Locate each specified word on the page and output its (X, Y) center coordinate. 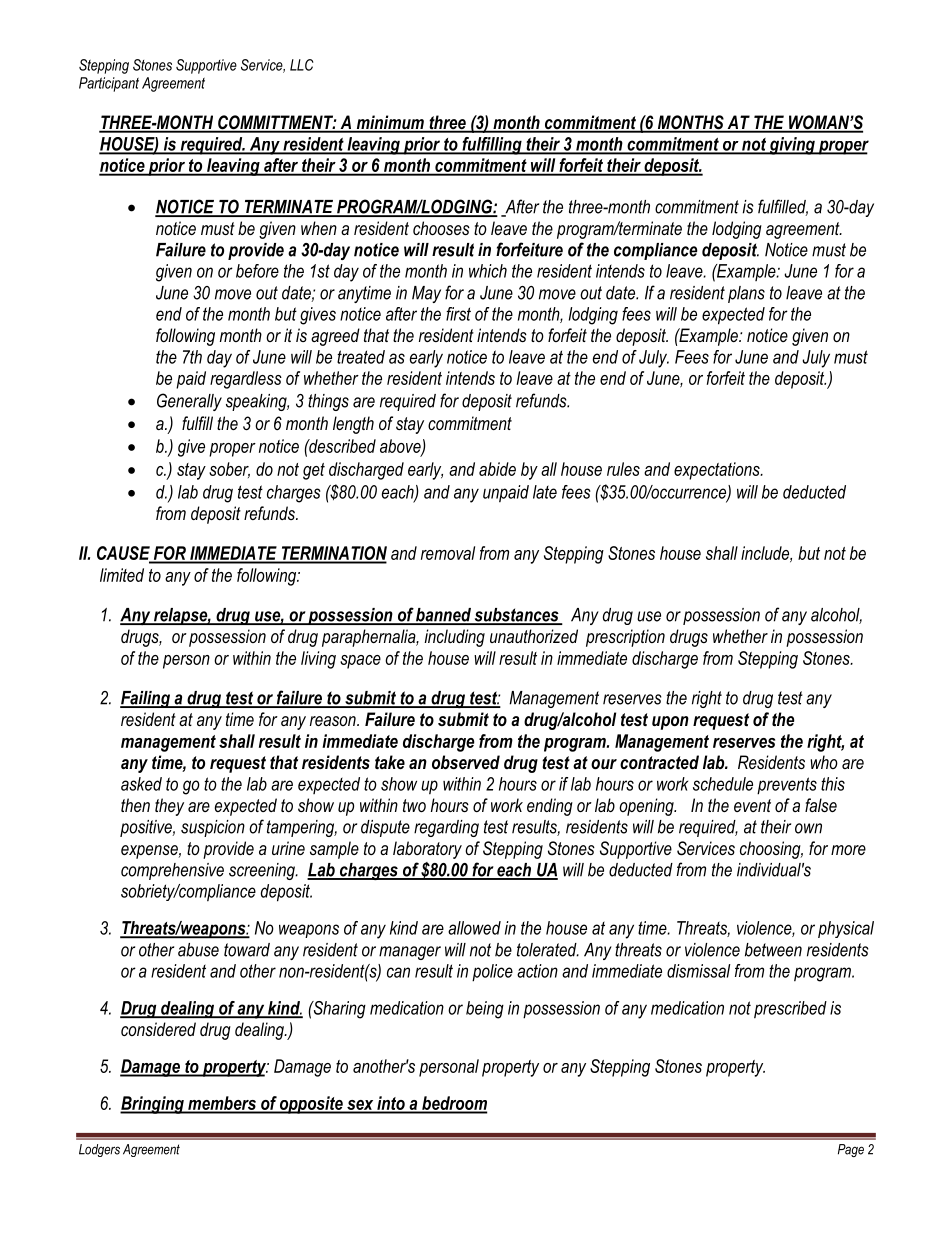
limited (122, 575)
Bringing (153, 1105)
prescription (625, 638)
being (485, 1010)
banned (443, 616)
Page (851, 1150)
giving (792, 146)
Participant (109, 84)
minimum (390, 123)
